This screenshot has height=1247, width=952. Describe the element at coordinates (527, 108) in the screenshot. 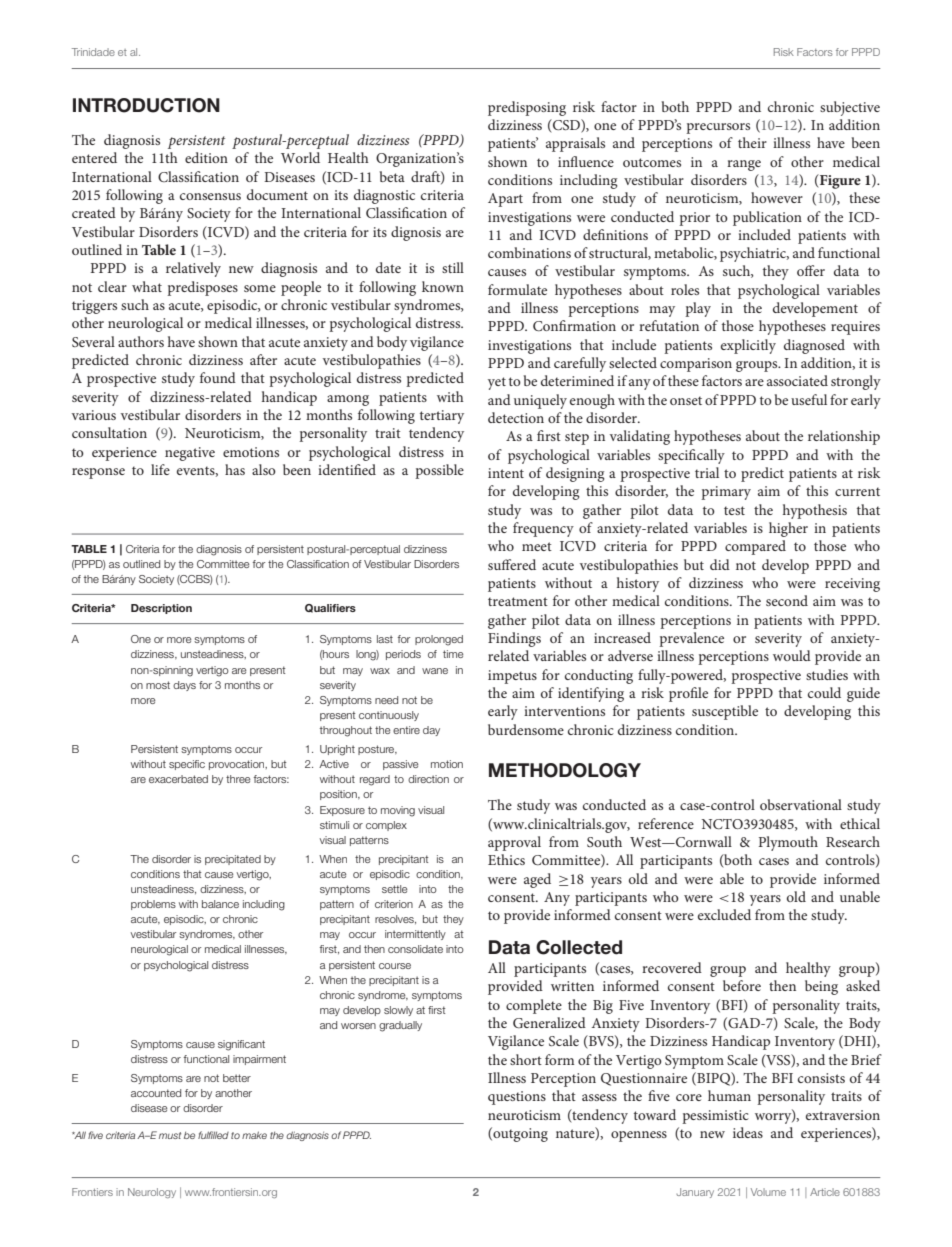

I see `predisposing` at that location.
